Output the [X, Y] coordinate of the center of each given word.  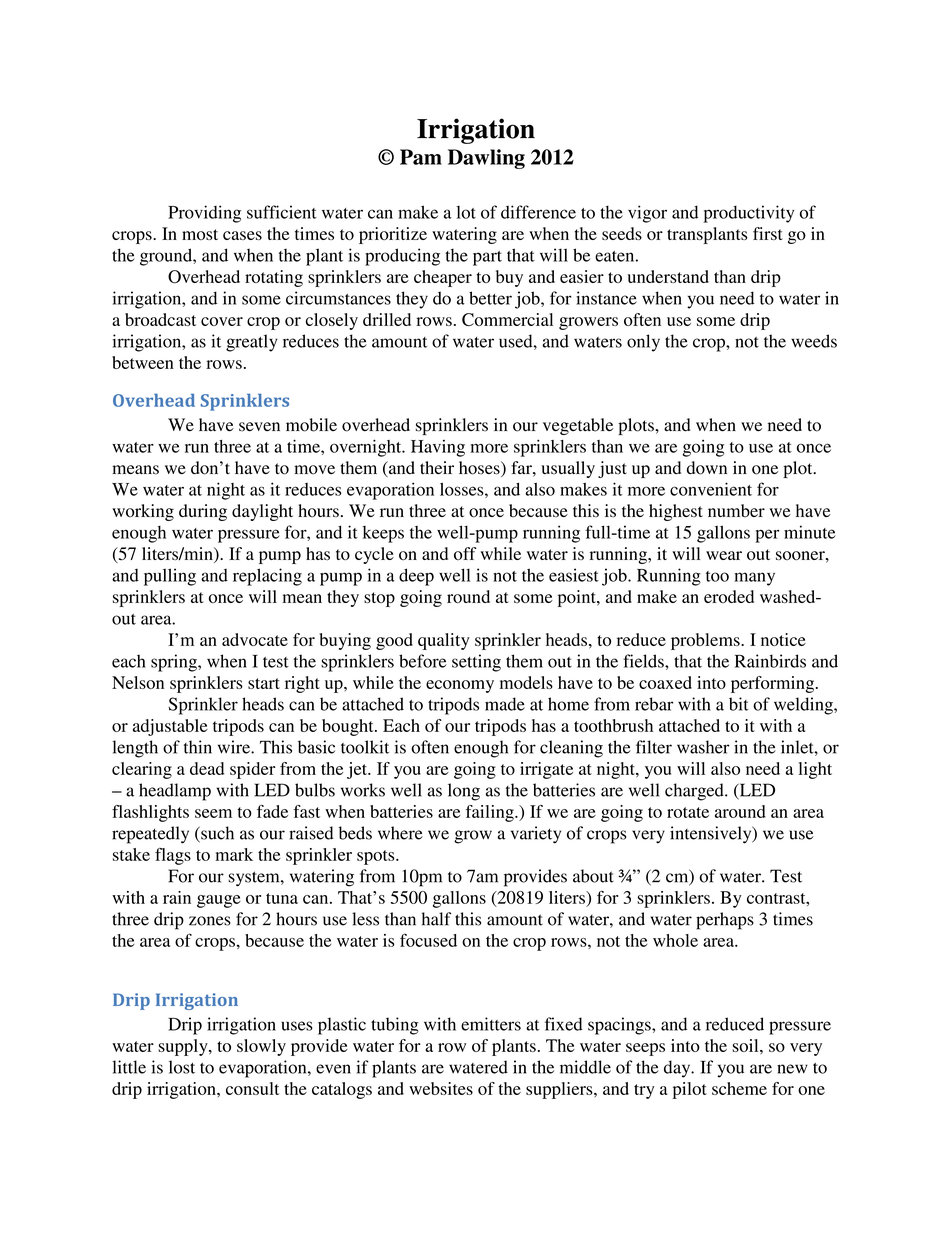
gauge [219, 901]
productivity [749, 214]
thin [198, 747]
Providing [204, 214]
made [505, 704]
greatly [252, 343]
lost [182, 1067]
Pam [421, 157]
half [436, 919]
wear [724, 555]
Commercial [507, 319]
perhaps [725, 921]
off [465, 553]
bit [739, 704]
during [203, 512]
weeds [814, 341]
